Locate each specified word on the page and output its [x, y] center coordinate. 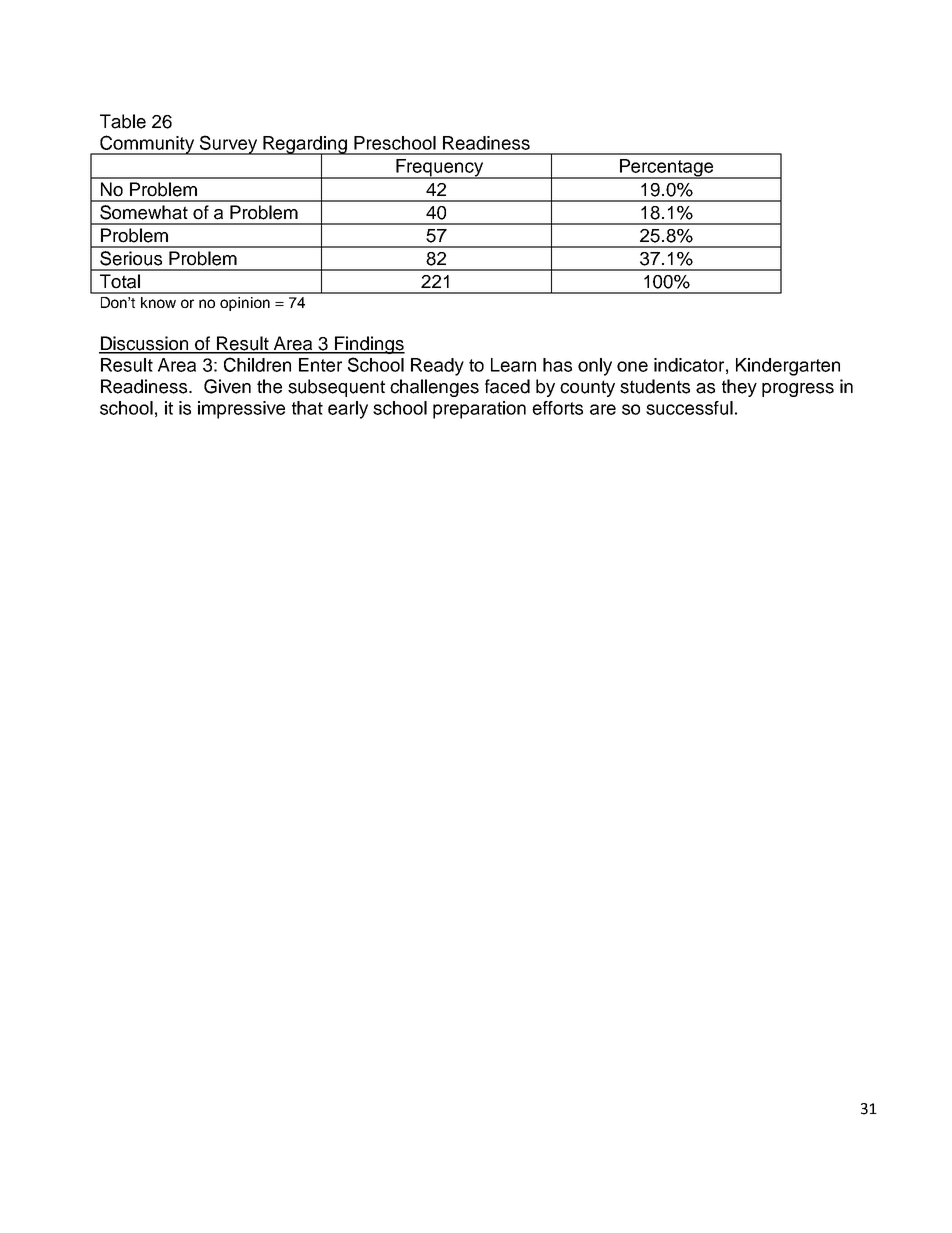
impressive [241, 410]
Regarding [305, 146]
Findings [369, 345]
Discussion [145, 344]
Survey [228, 145]
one [632, 366]
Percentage [667, 169]
